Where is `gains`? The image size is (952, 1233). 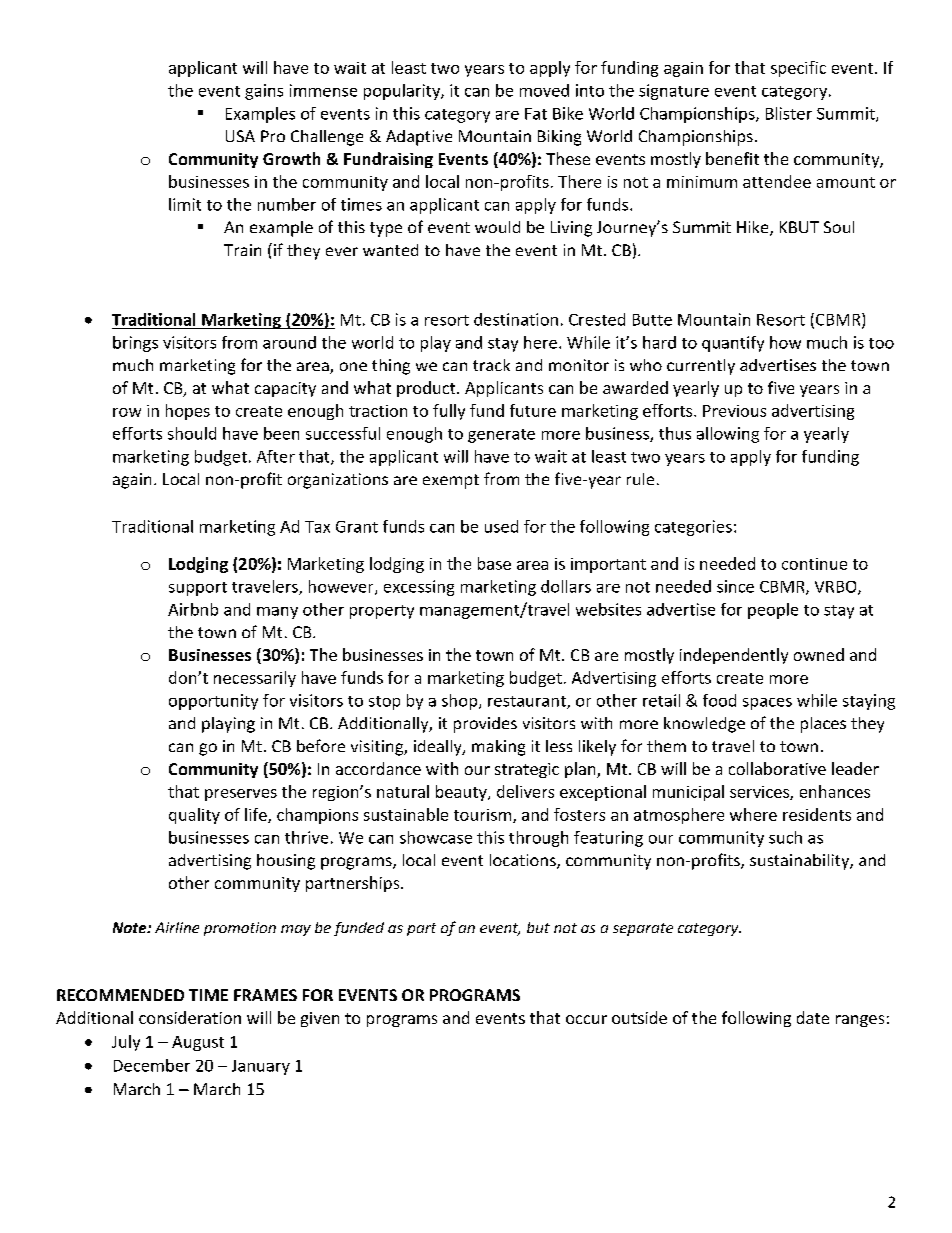
gains is located at coordinates (264, 92).
